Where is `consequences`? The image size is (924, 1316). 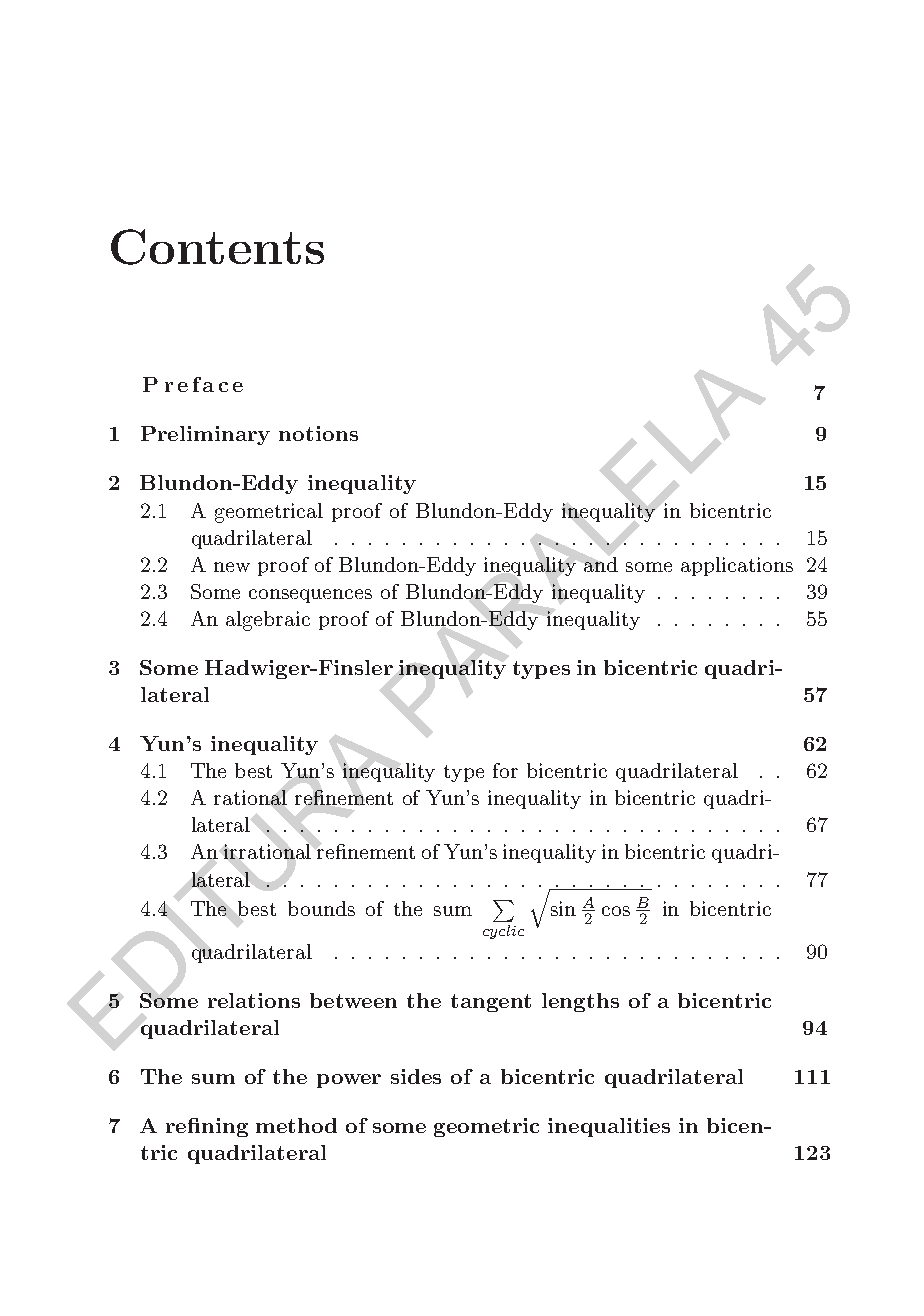
consequences is located at coordinates (310, 596).
